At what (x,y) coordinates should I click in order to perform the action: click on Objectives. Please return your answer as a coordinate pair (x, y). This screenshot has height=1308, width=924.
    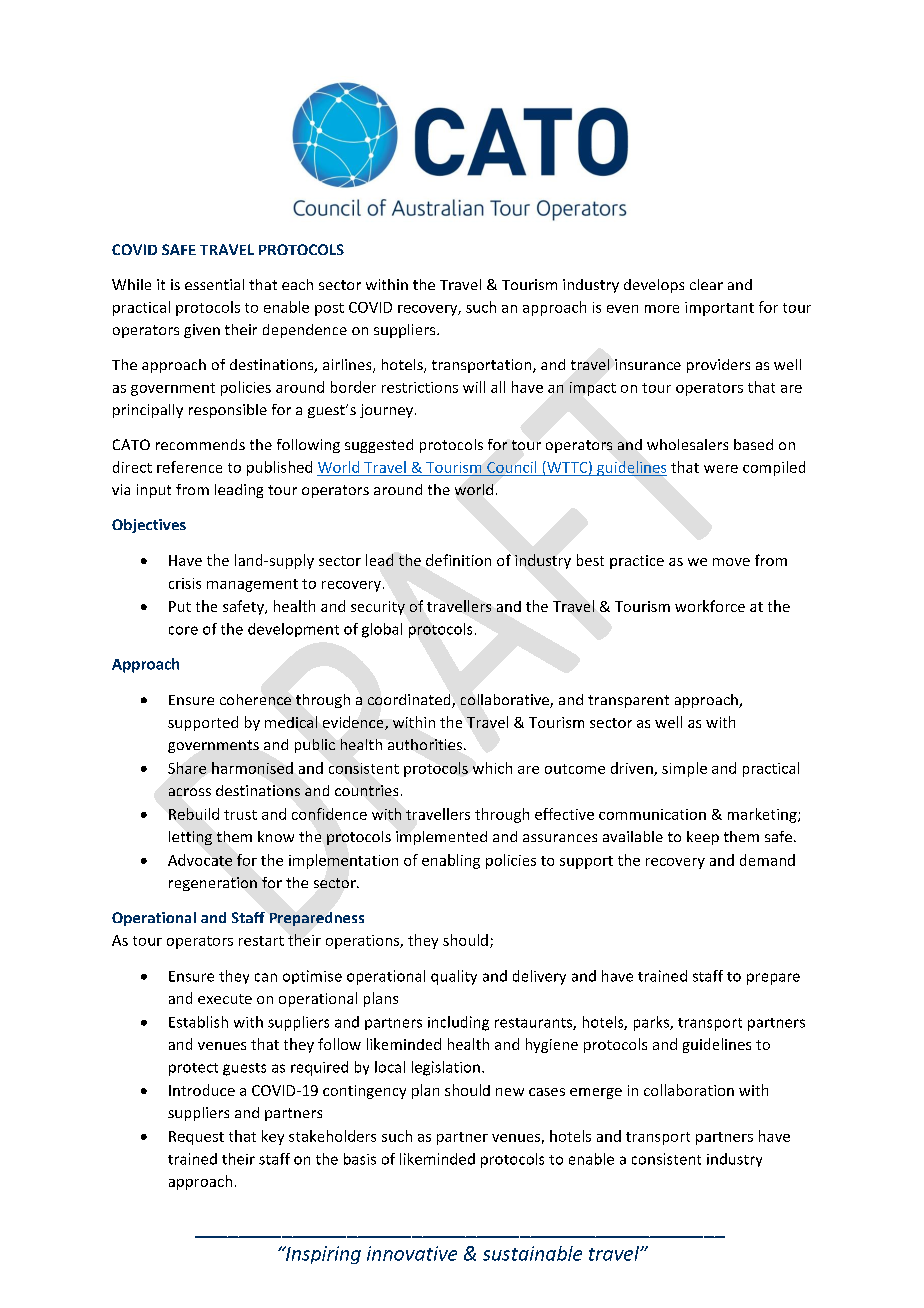
    Looking at the image, I should click on (149, 526).
